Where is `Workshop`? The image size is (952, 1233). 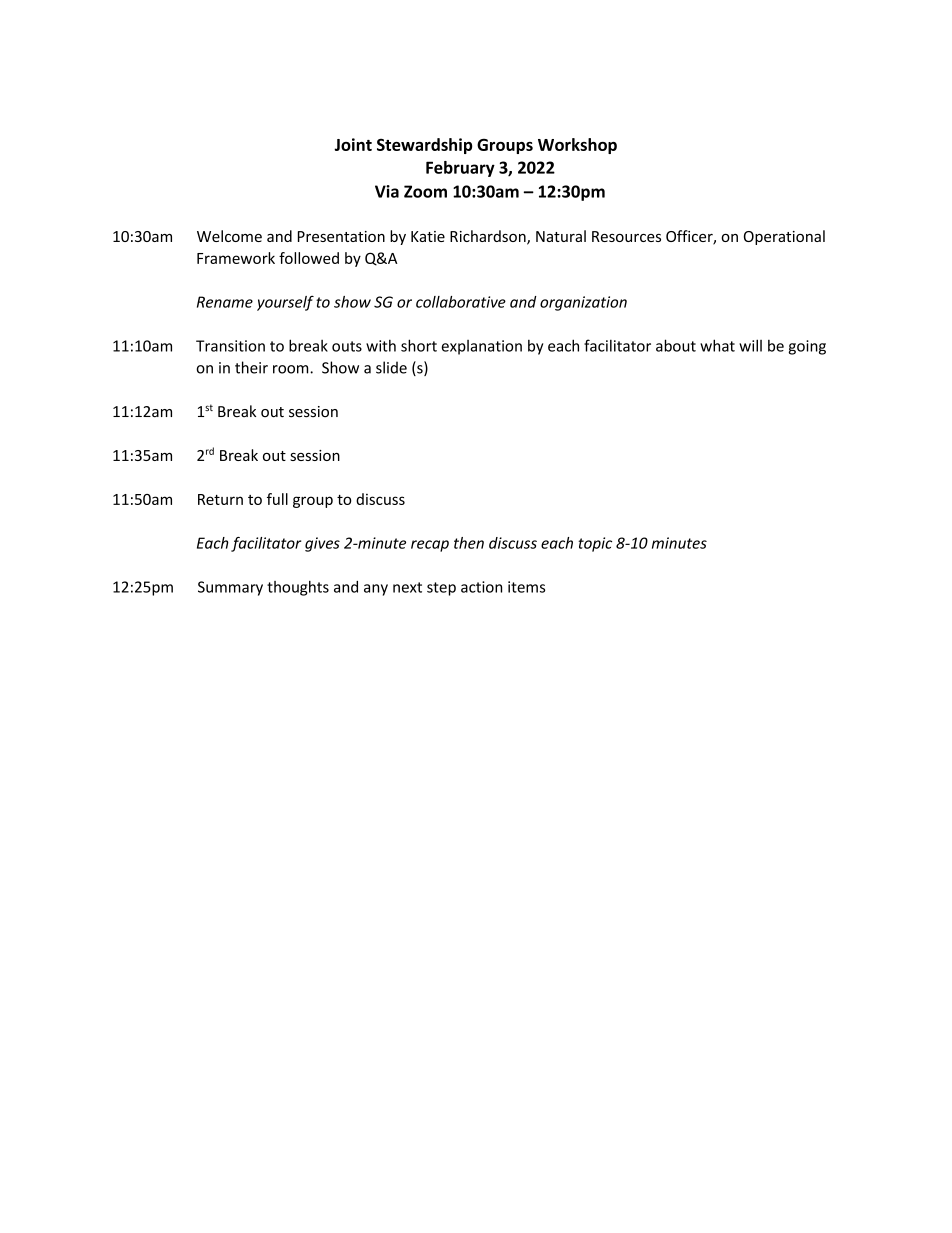
Workshop is located at coordinates (577, 146).
